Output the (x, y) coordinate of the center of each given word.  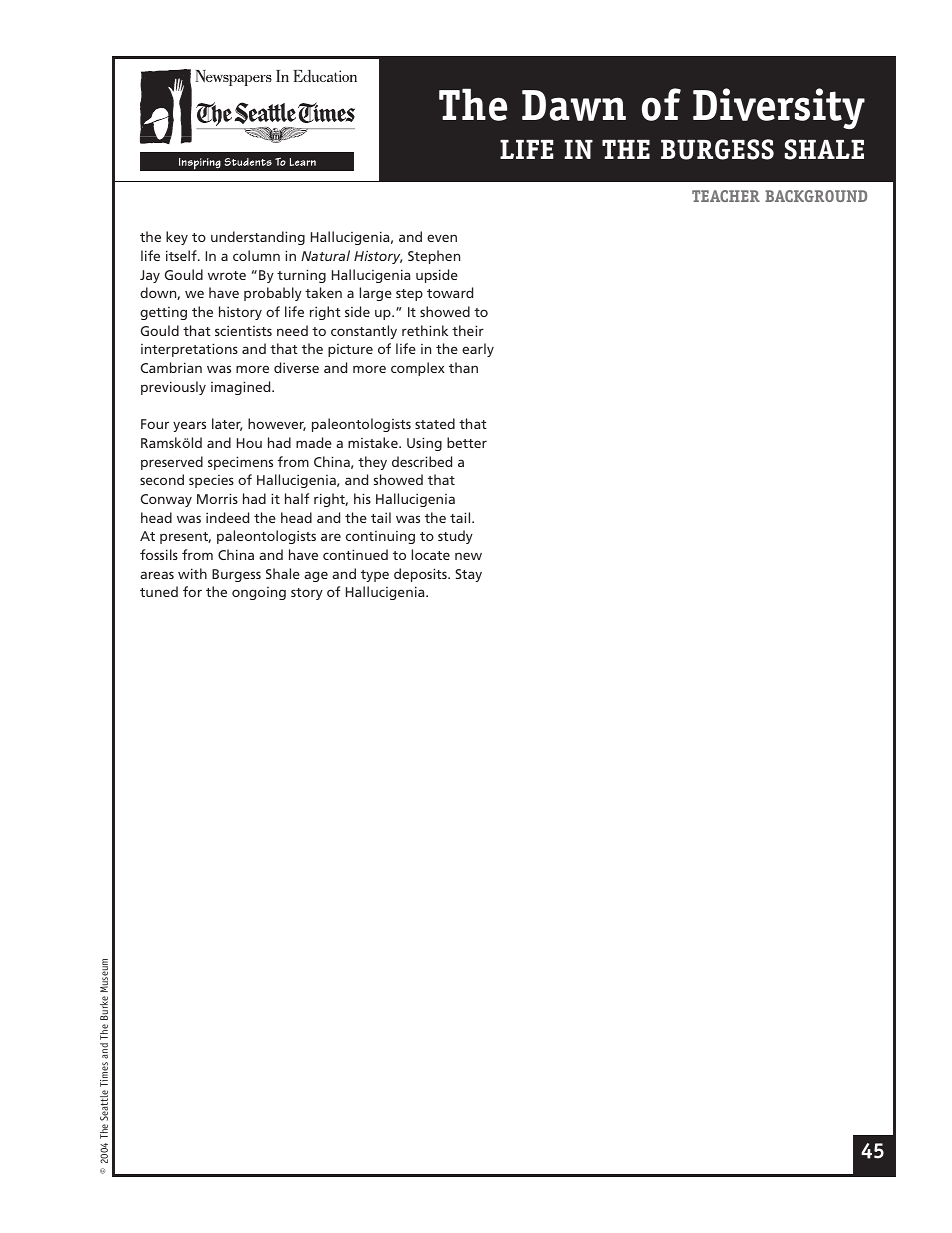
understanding (258, 238)
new (468, 556)
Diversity (779, 108)
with (192, 573)
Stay (468, 575)
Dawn (574, 105)
